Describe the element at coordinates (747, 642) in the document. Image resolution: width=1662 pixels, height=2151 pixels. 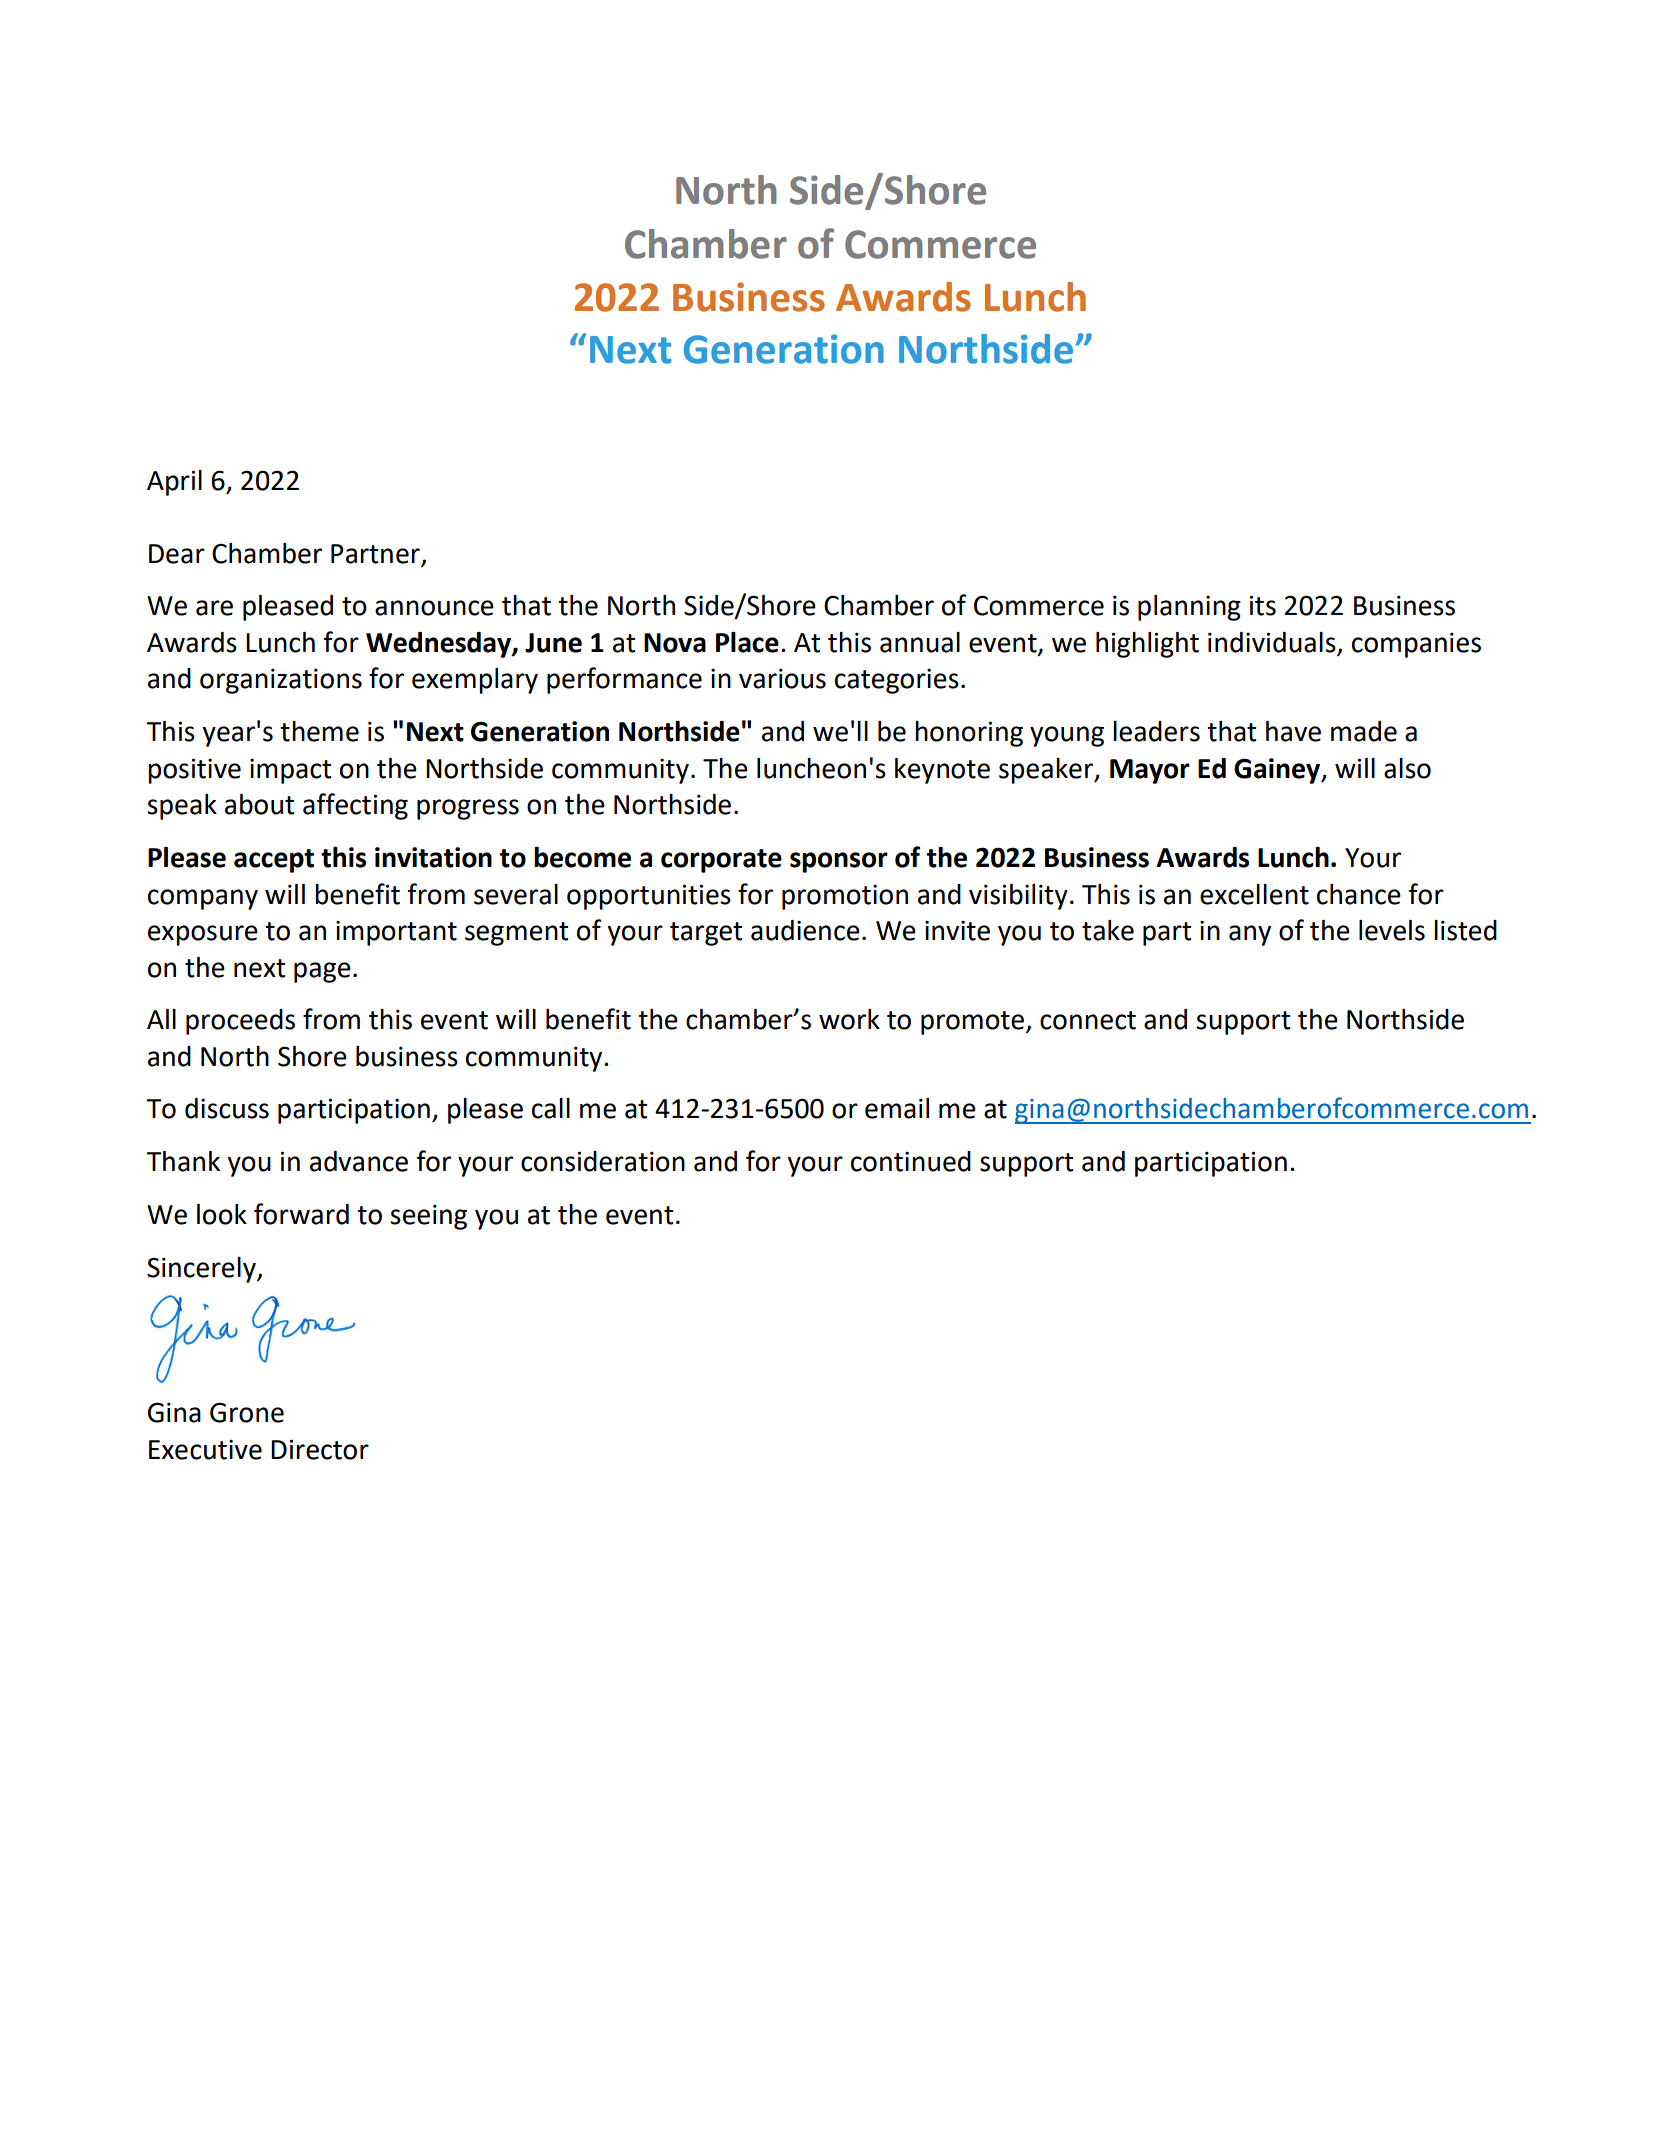
I see `Place` at that location.
